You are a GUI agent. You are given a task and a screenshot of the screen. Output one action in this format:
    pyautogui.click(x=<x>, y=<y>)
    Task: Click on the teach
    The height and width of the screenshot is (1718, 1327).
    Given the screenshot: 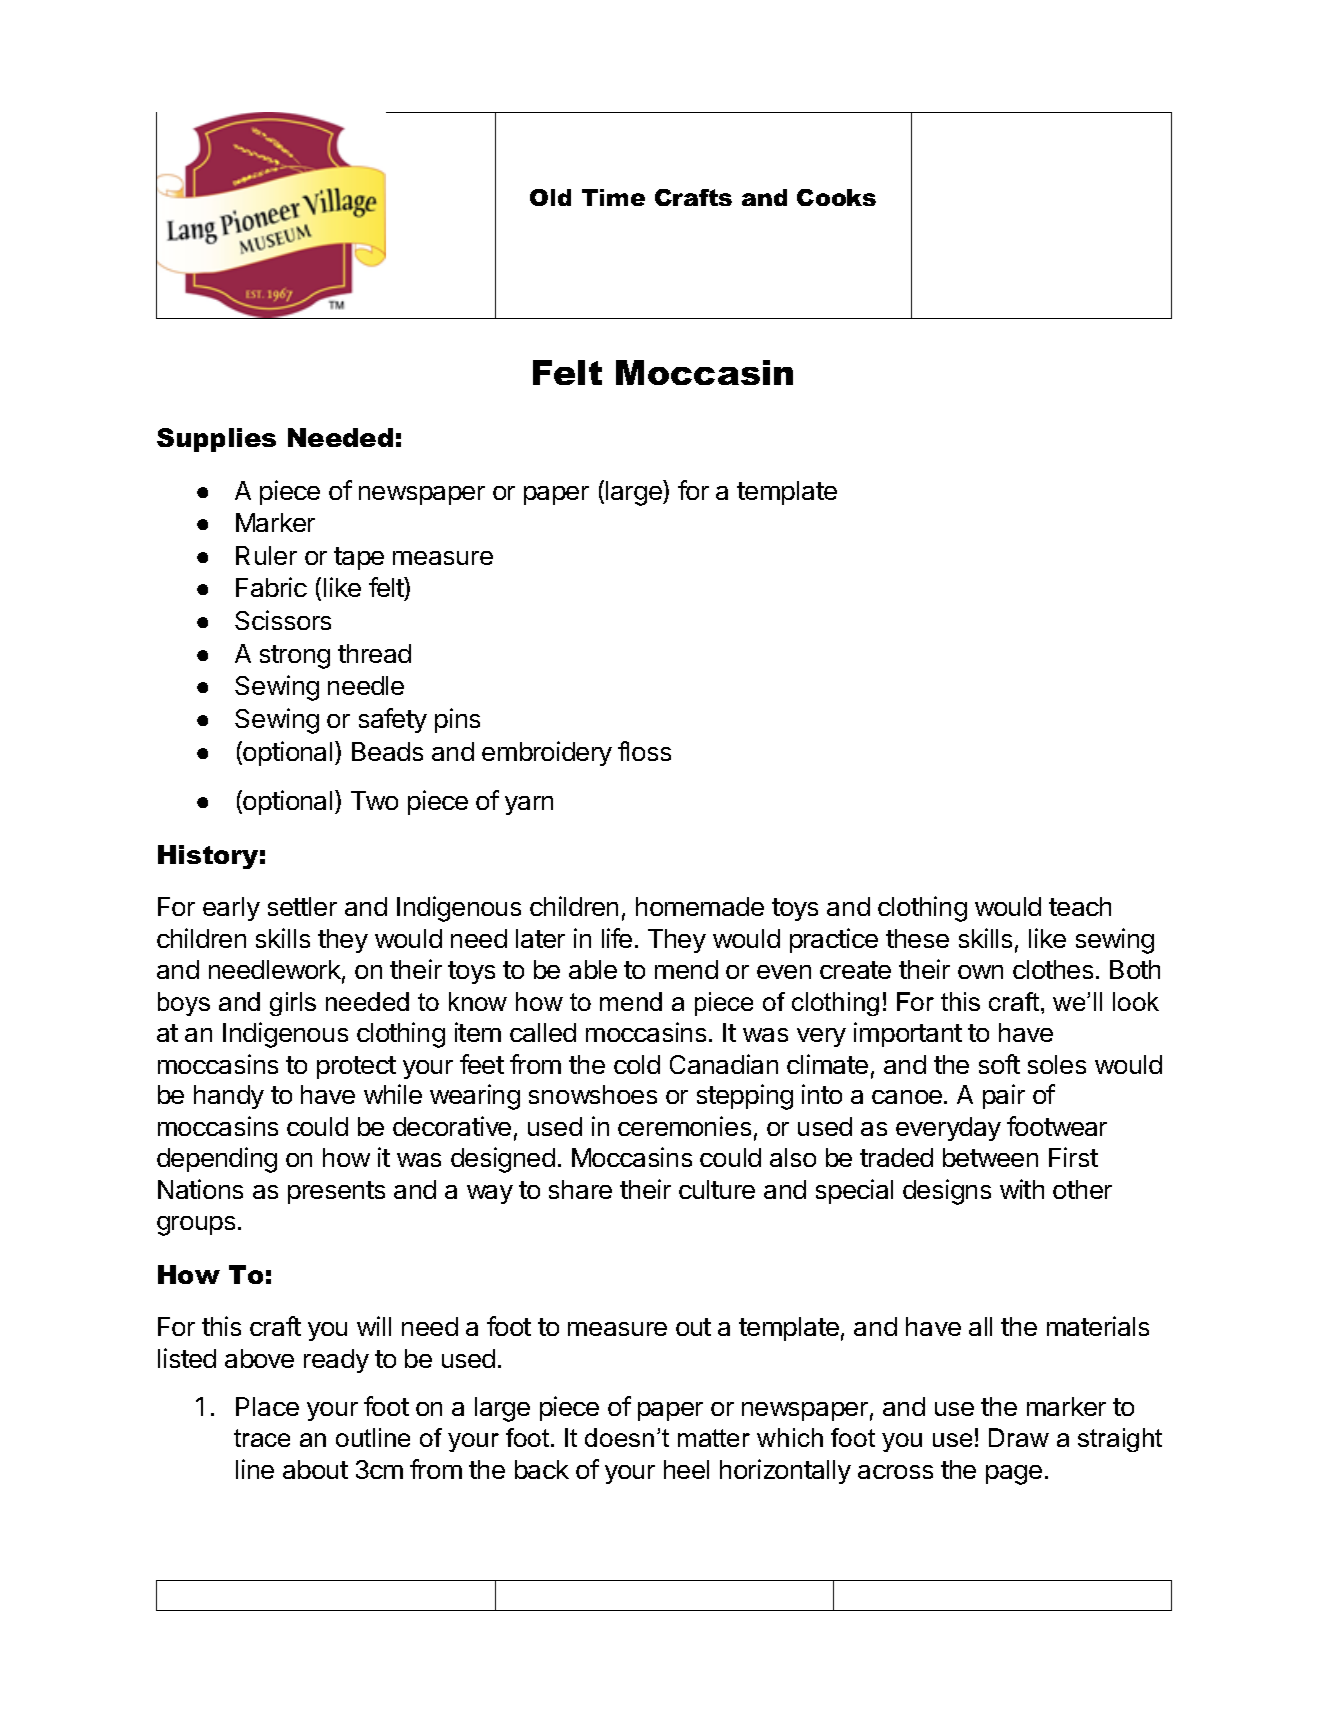 What is the action you would take?
    pyautogui.click(x=1080, y=906)
